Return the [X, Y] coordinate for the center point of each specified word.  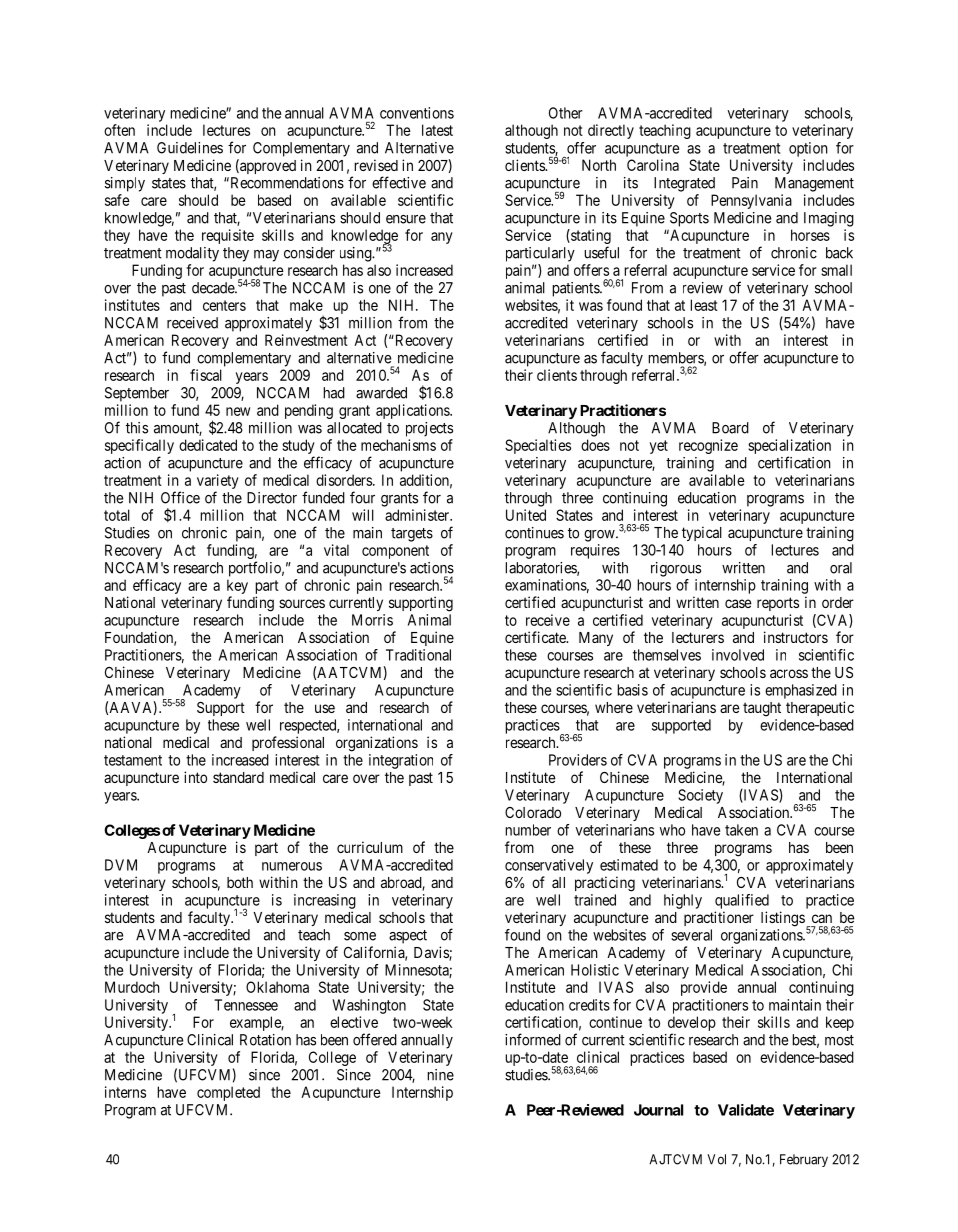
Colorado [533, 812]
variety [218, 481]
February [804, 1160]
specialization [789, 446]
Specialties [538, 446]
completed [228, 1093]
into [195, 777]
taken [741, 830]
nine [440, 1075]
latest [437, 130]
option [808, 149]
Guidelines [190, 148]
